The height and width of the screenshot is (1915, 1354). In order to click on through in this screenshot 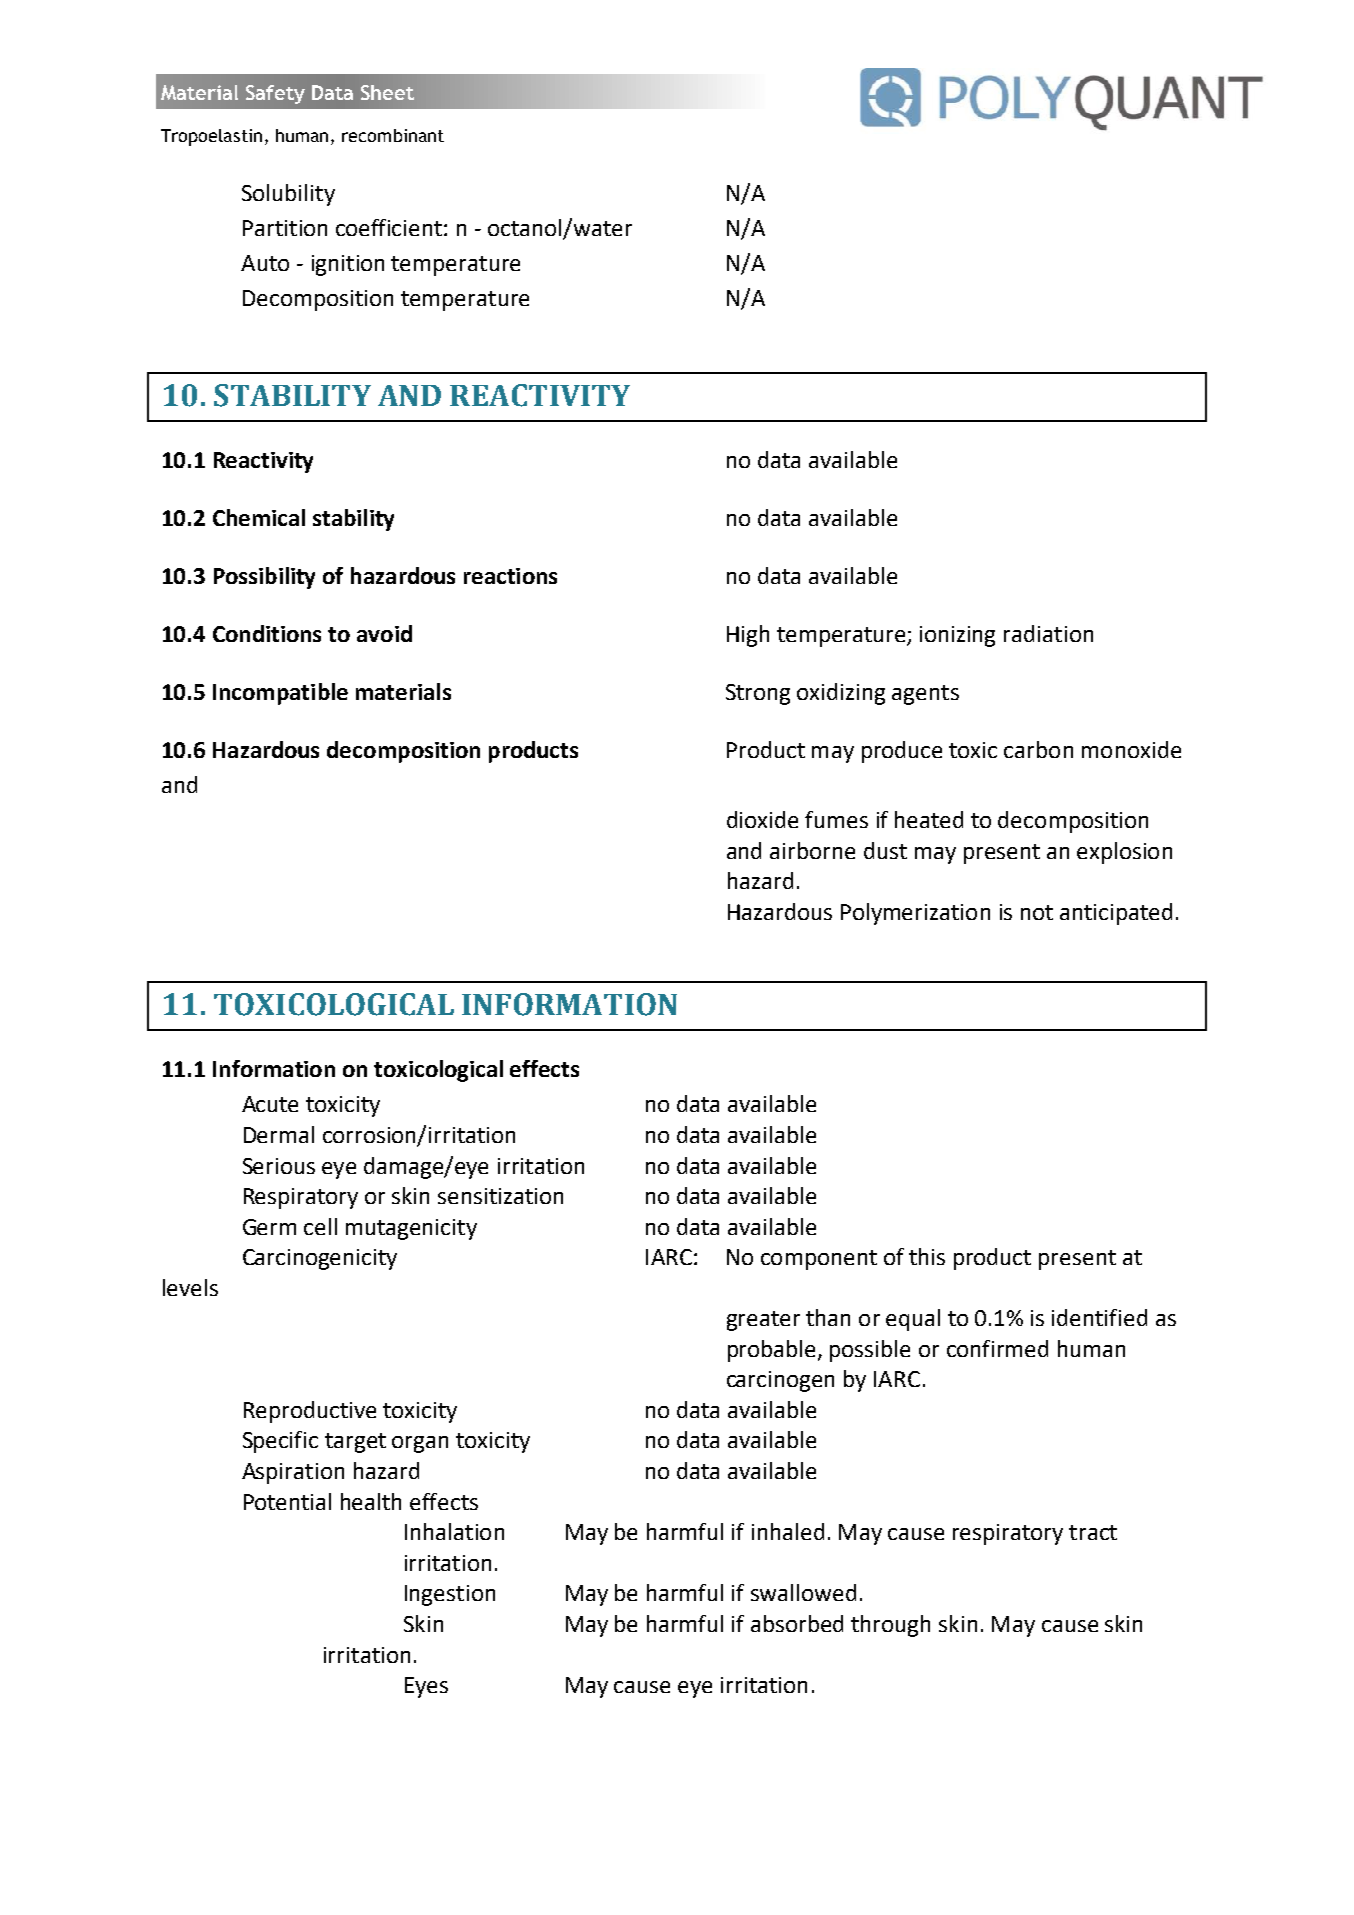, I will do `click(890, 1626)`.
